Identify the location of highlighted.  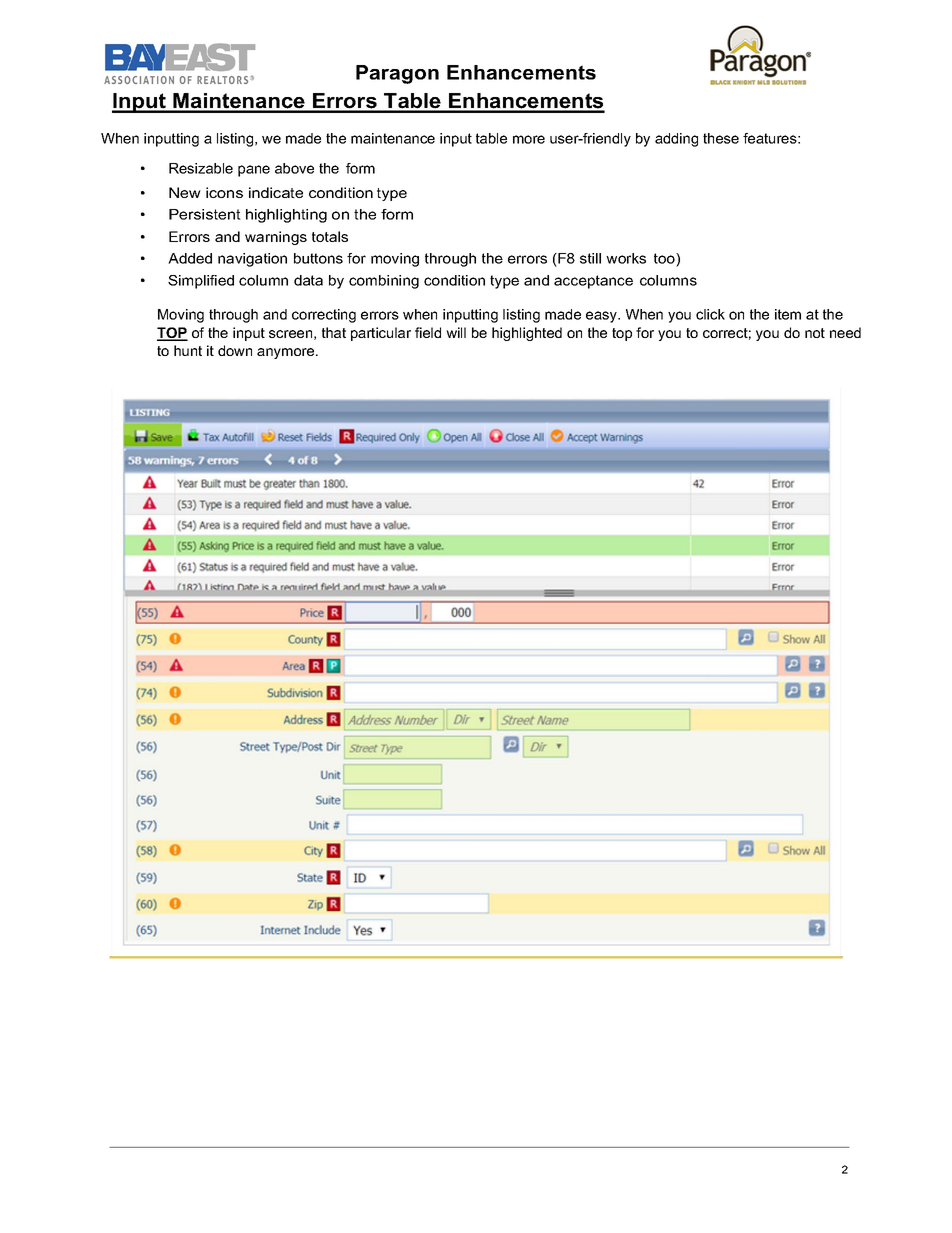
(527, 334).
